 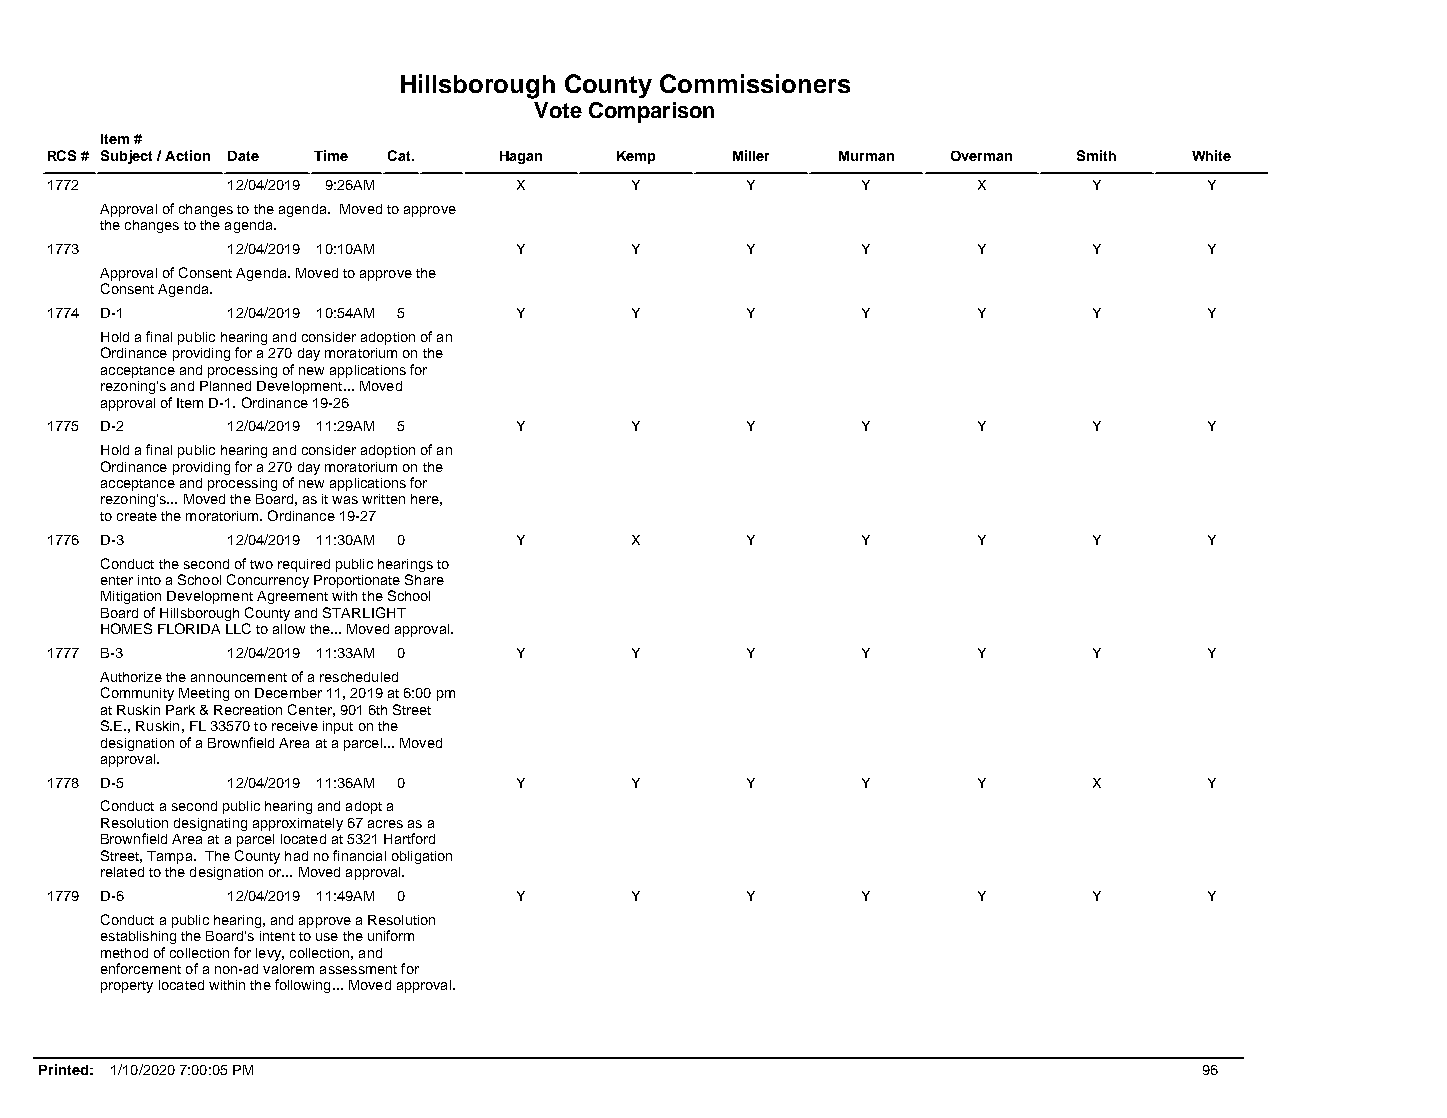 What do you see at coordinates (391, 935) in the image?
I see `uniform` at bounding box center [391, 935].
